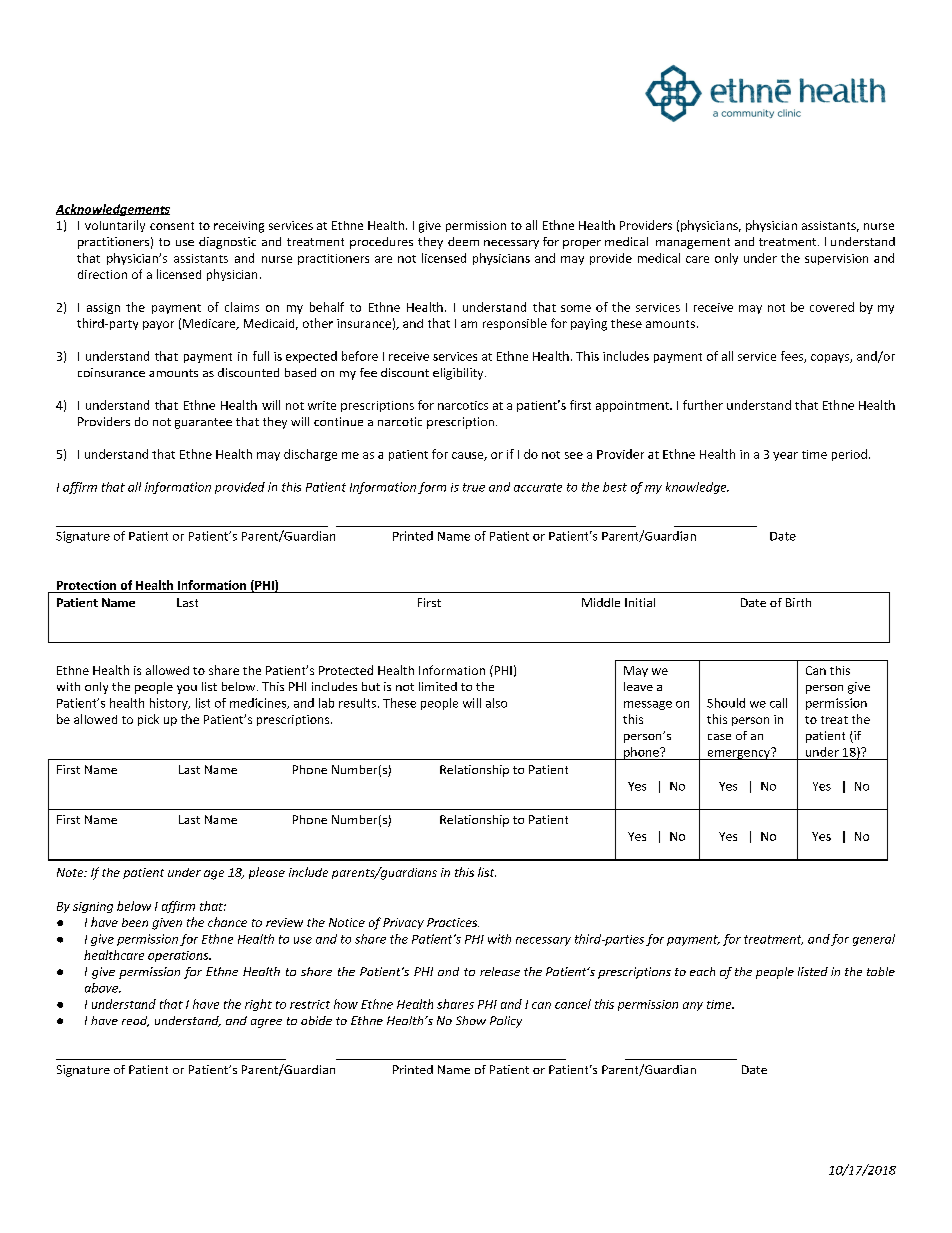  Describe the element at coordinates (86, 585) in the image. I see `Protection` at that location.
